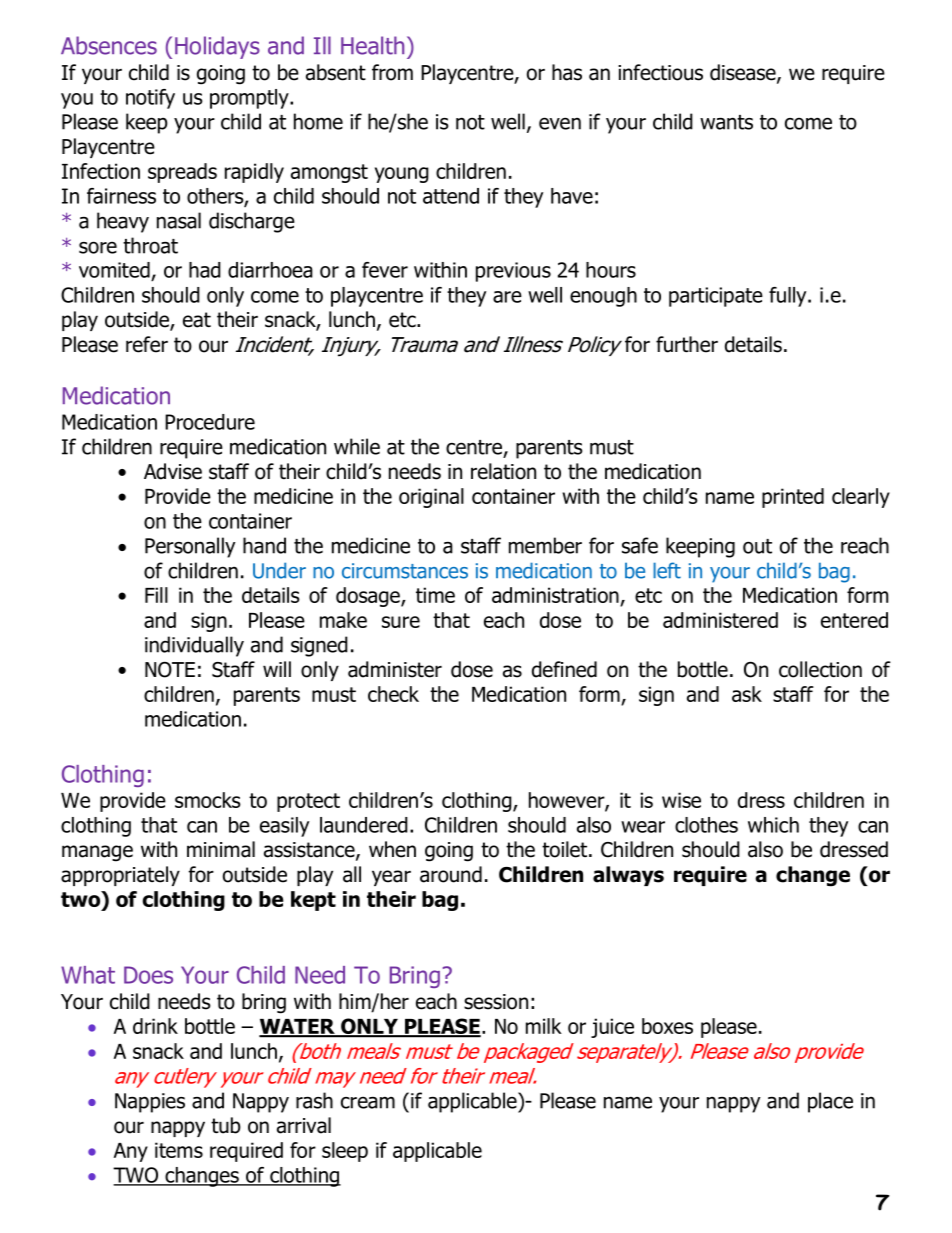 The width and height of the screenshot is (952, 1233). Describe the element at coordinates (503, 471) in the screenshot. I see `relation` at that location.
